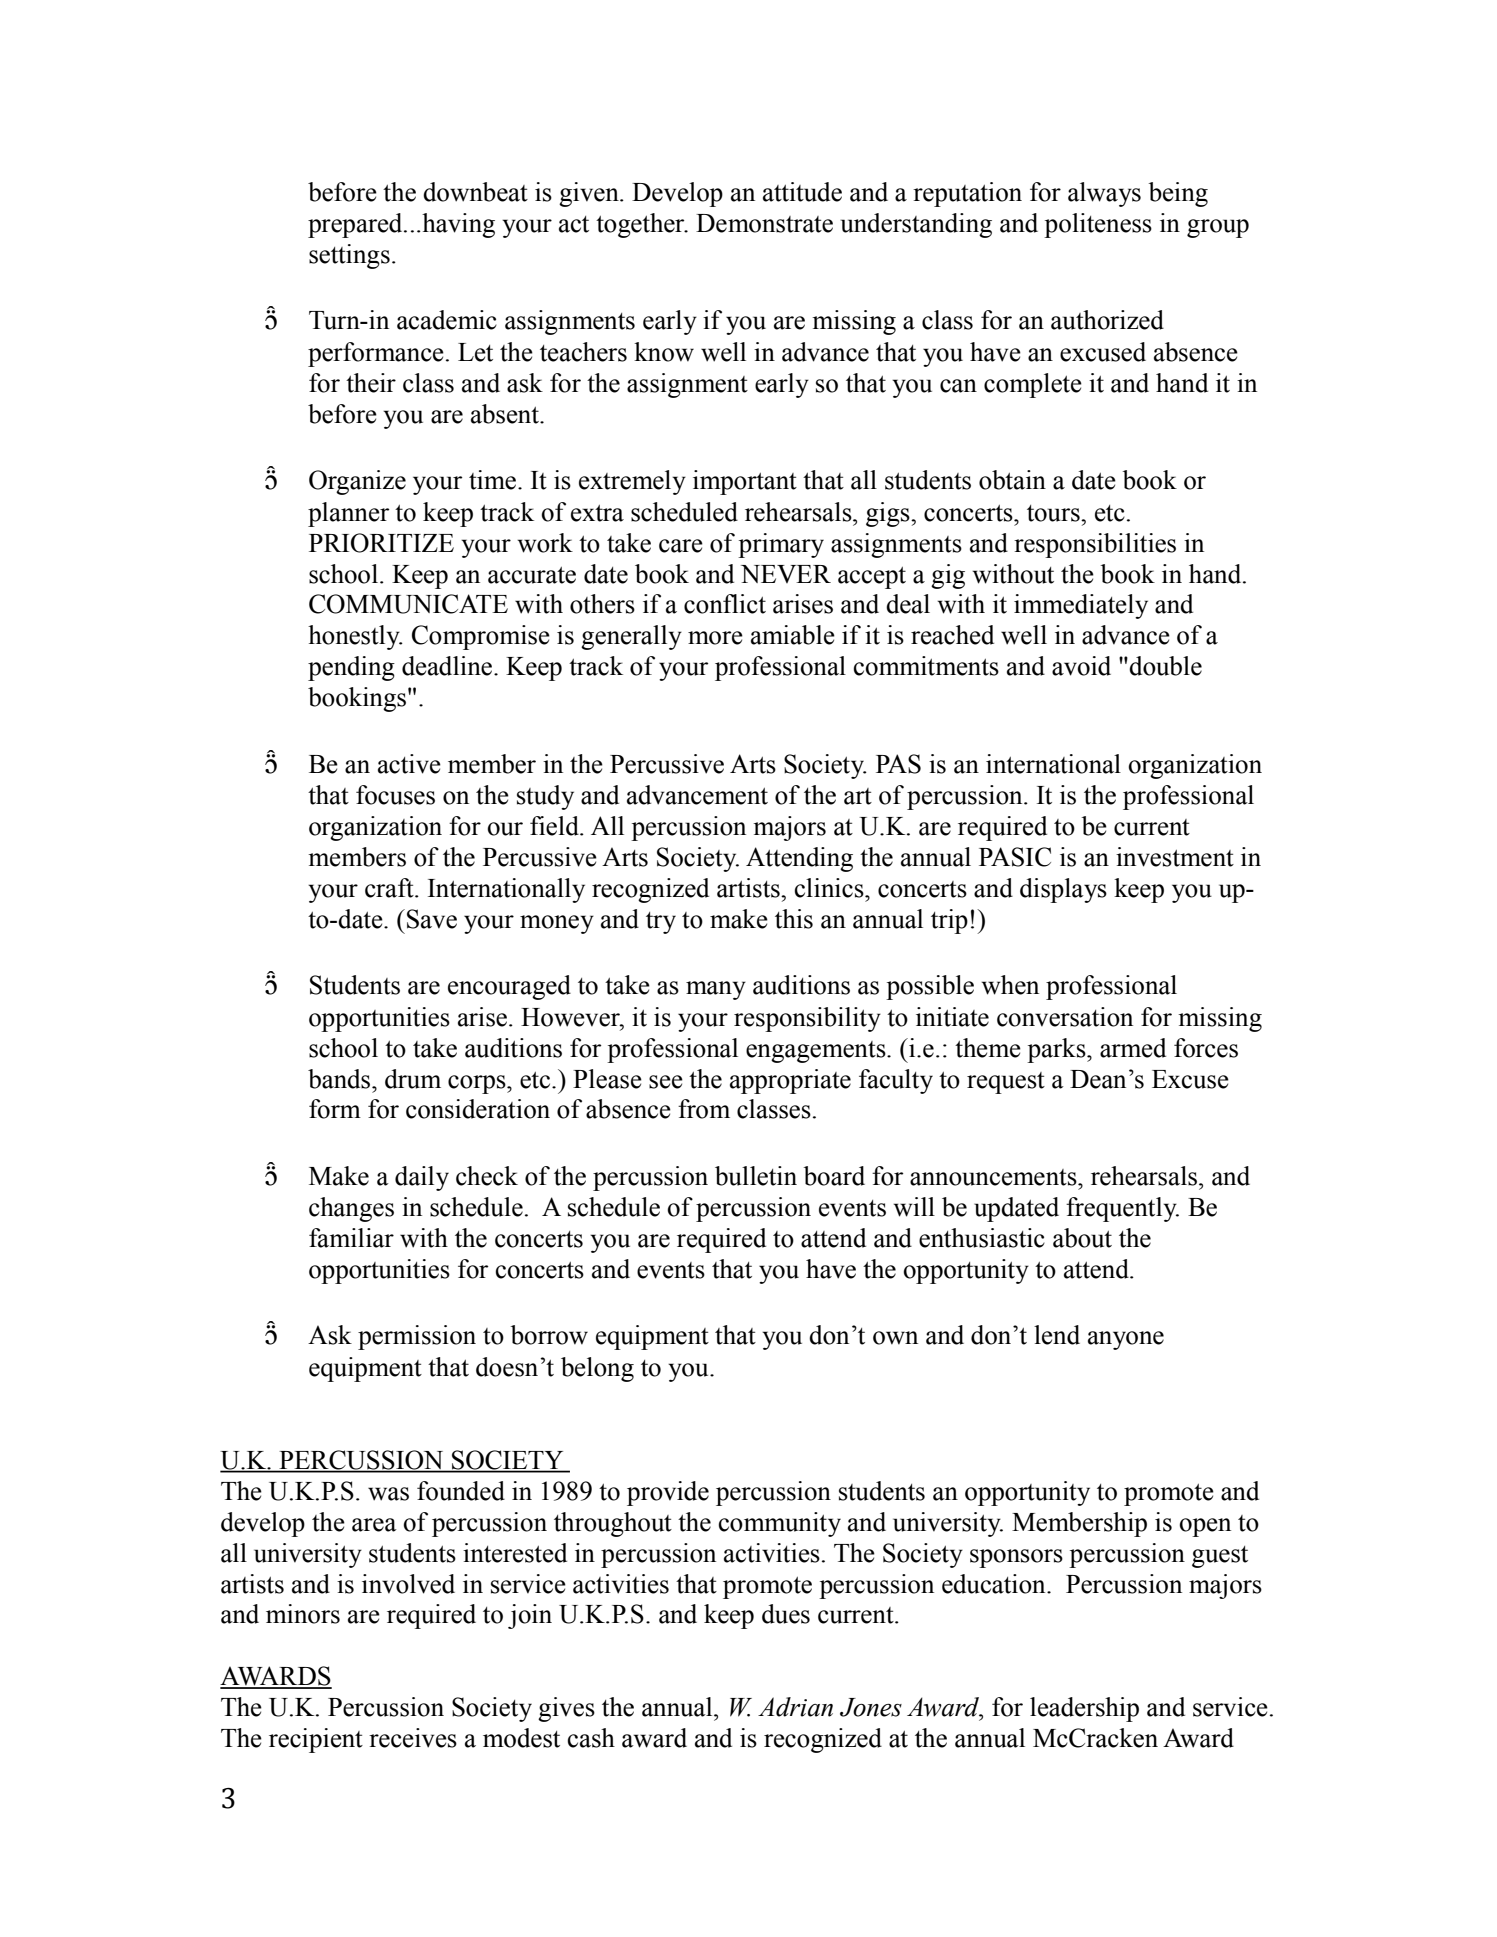  Describe the element at coordinates (1081, 666) in the document. I see `avoid` at that location.
